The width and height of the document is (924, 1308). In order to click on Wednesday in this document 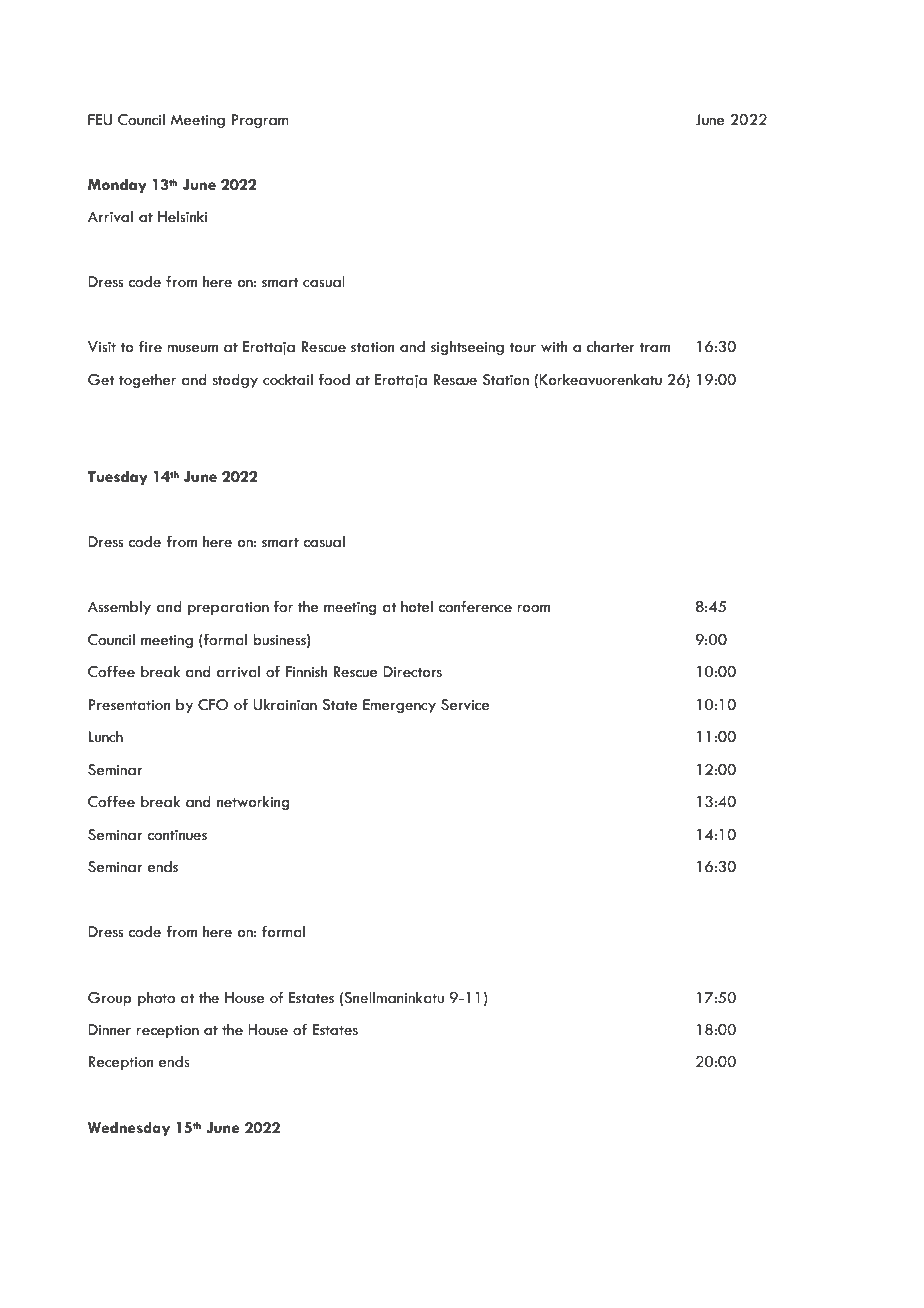, I will do `click(129, 1129)`.
